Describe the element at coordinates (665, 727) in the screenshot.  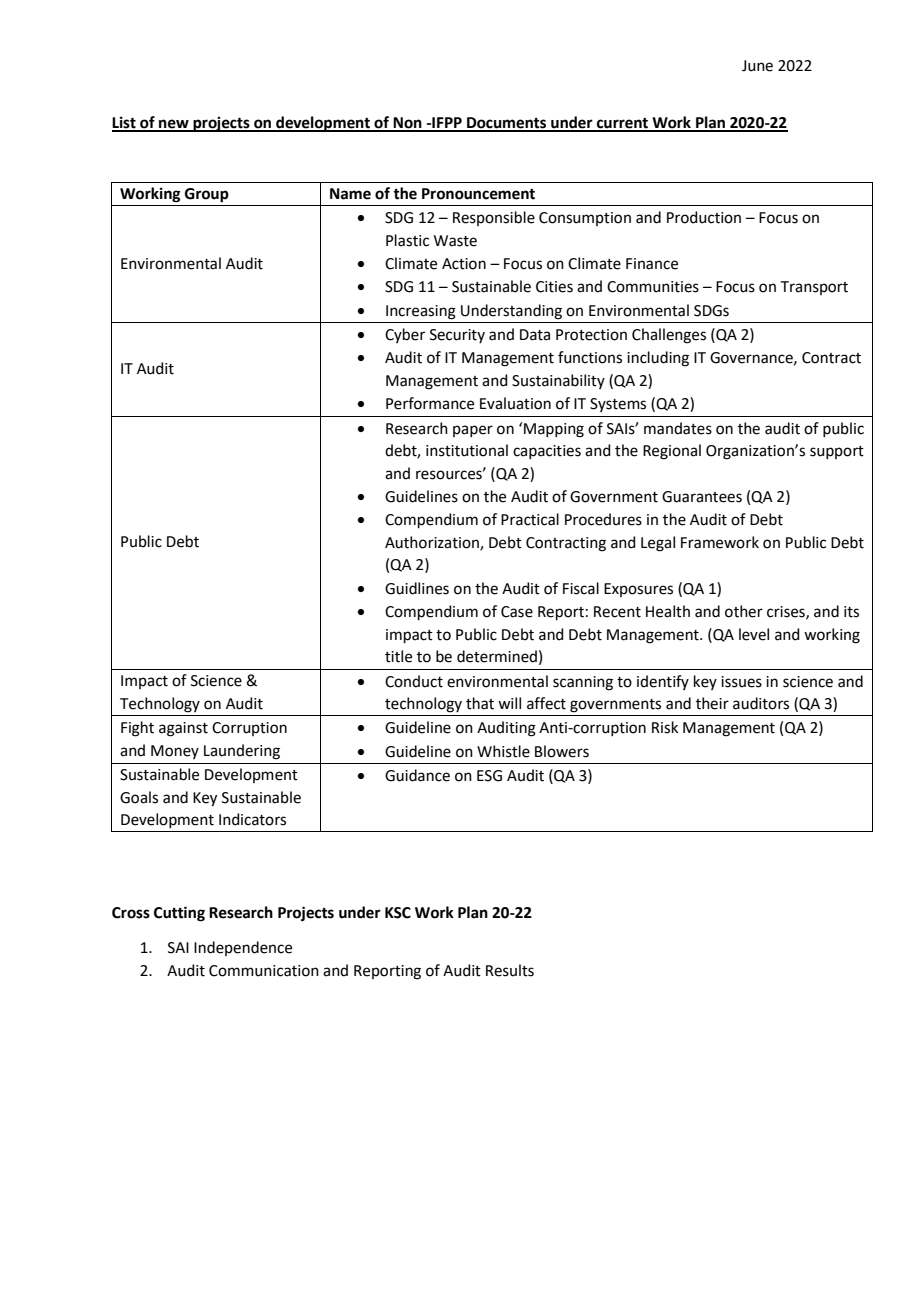
I see `Risk` at that location.
